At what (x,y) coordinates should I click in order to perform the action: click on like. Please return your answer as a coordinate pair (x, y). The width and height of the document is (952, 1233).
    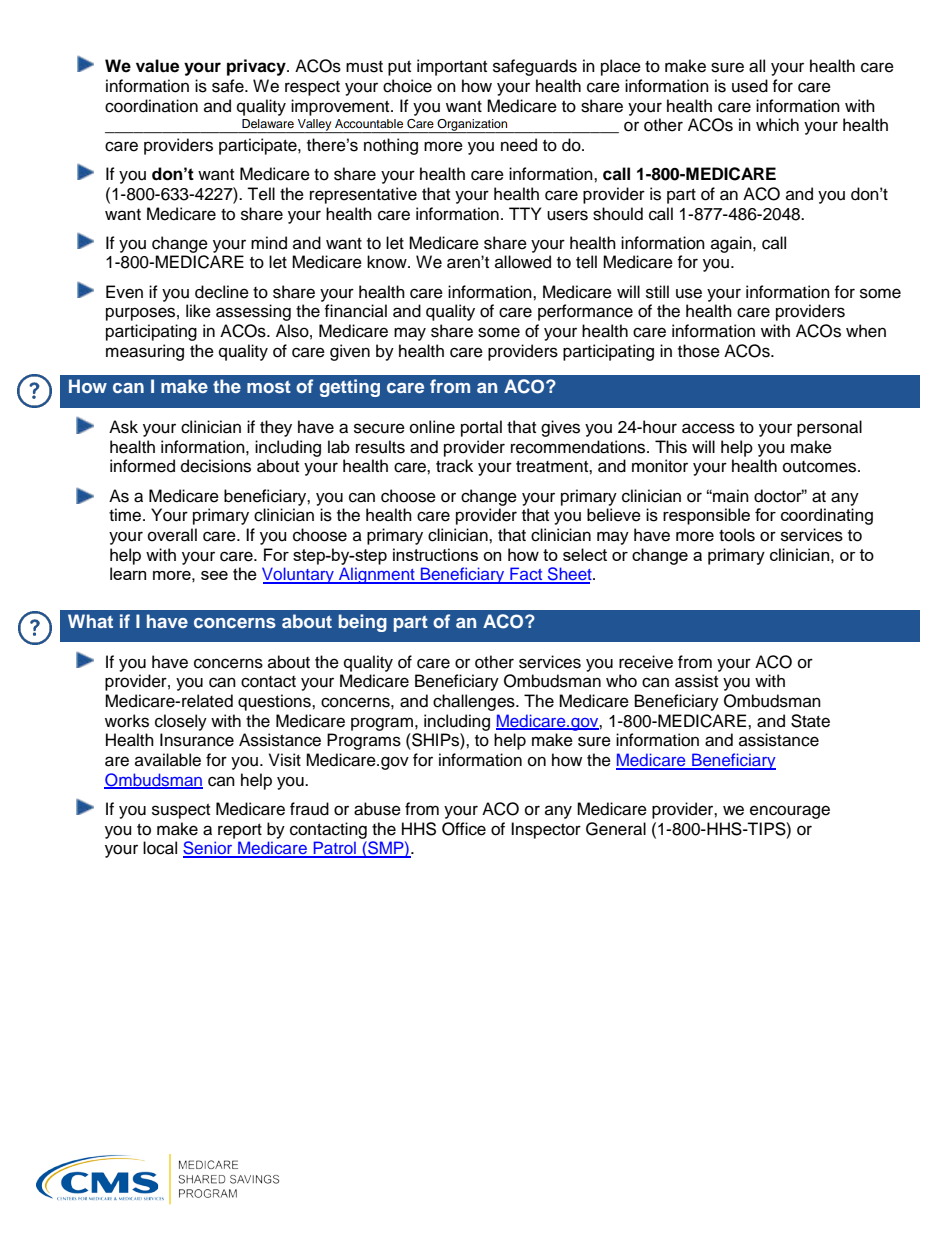
    Looking at the image, I should click on (198, 311).
